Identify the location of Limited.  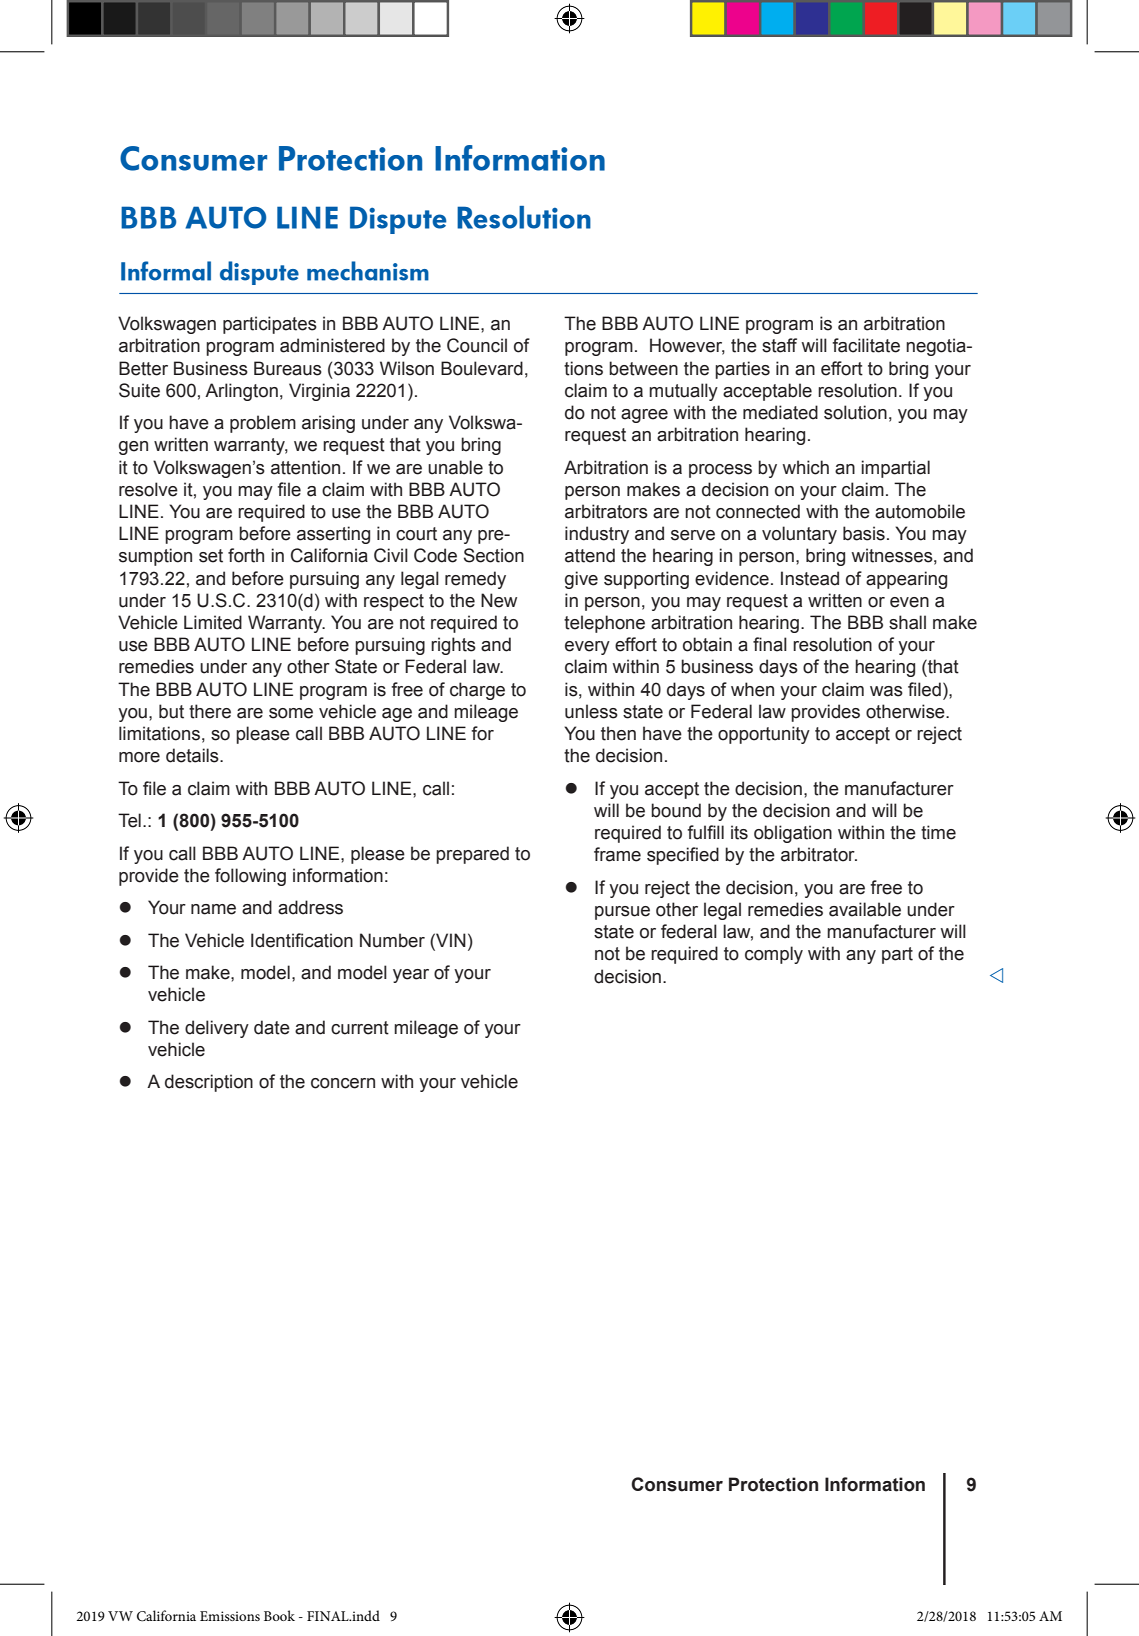
(213, 622).
